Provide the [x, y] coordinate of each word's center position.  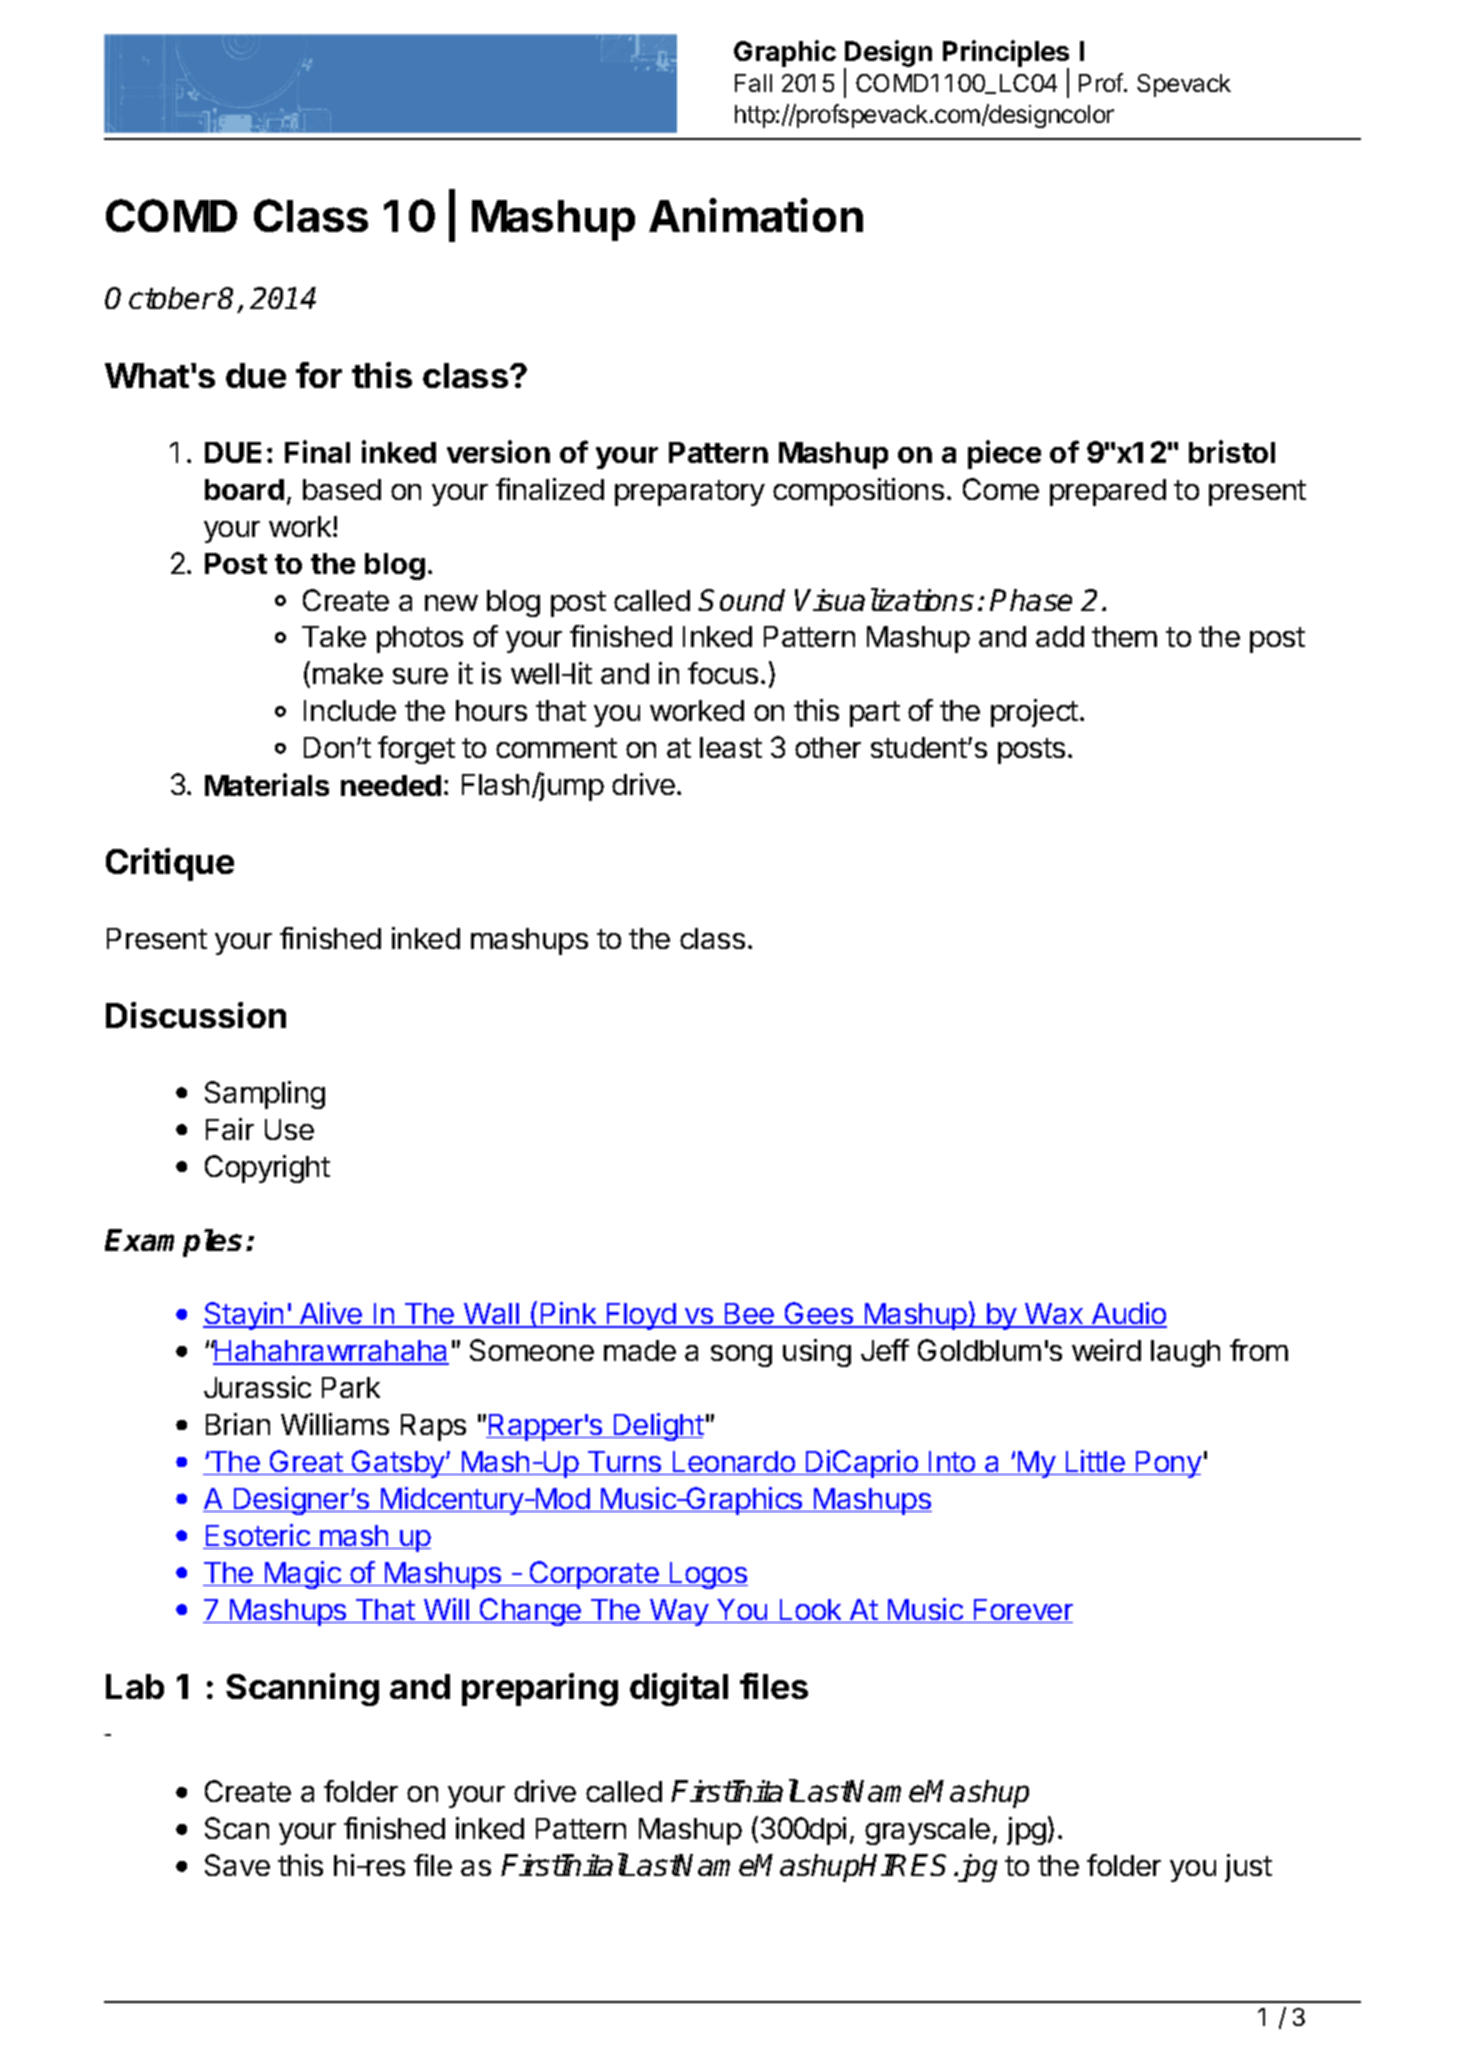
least [731, 747]
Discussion [196, 1015]
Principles [1006, 55]
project [1034, 713]
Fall [753, 83]
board [244, 489]
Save [237, 1865]
